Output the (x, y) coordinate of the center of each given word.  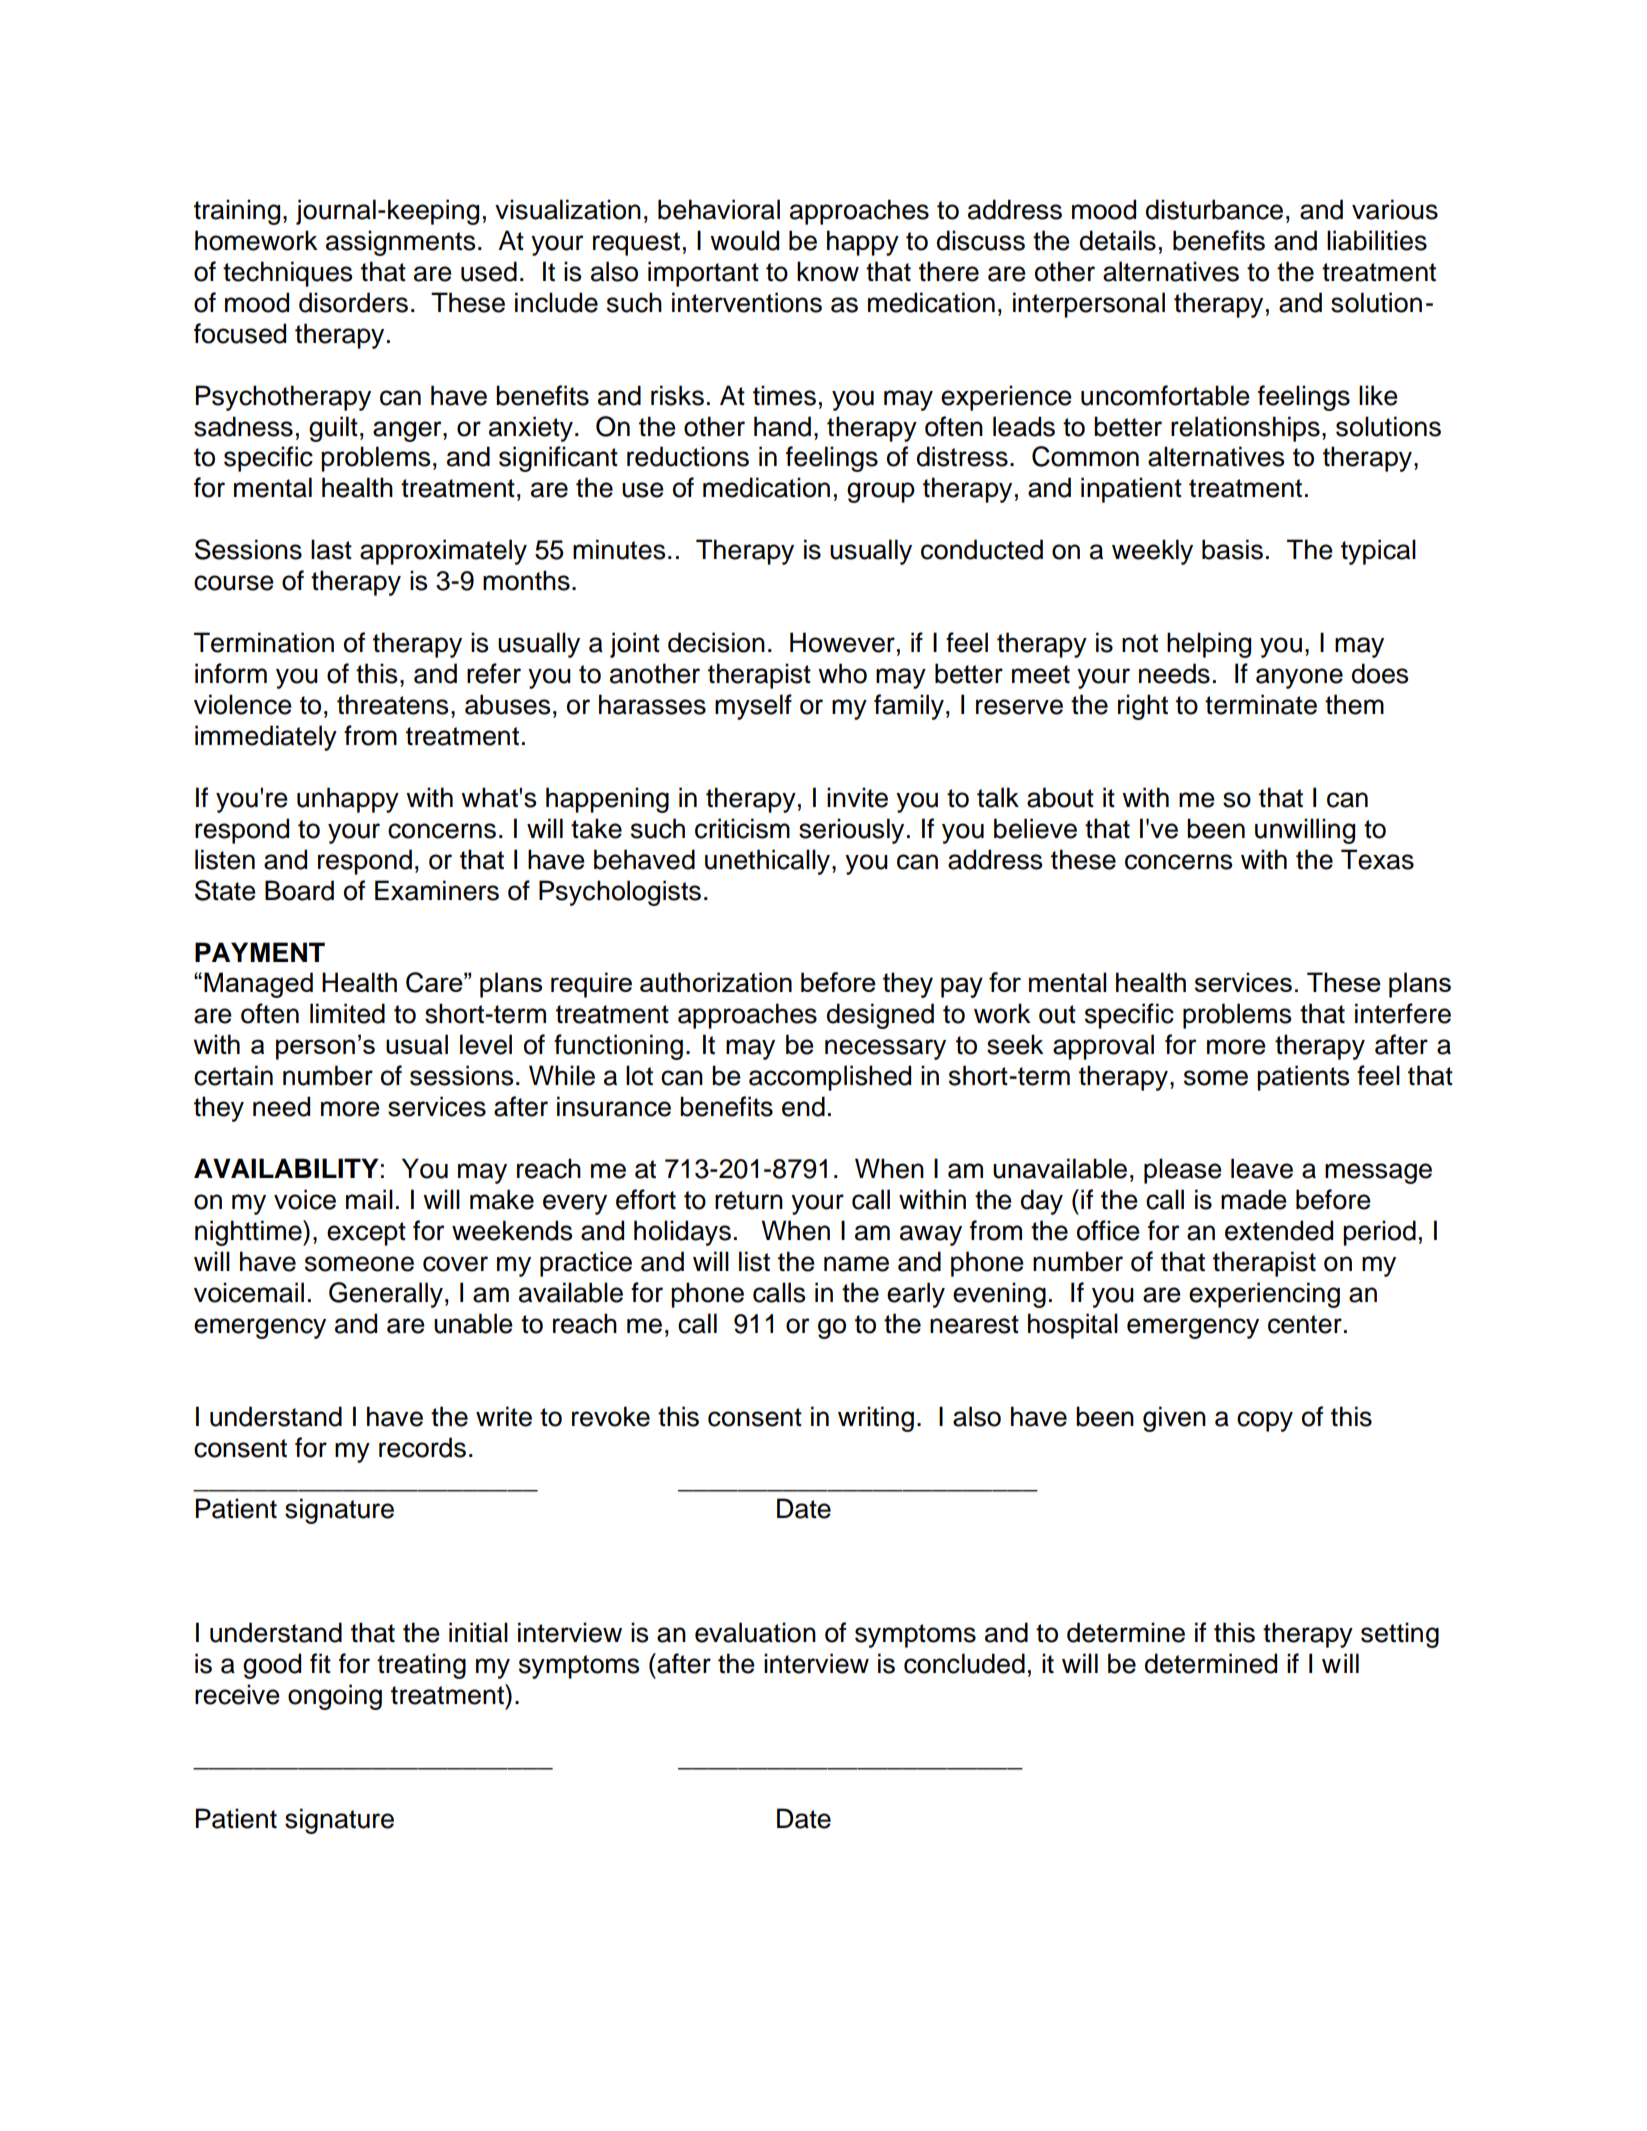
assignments (400, 243)
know (828, 271)
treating (421, 1666)
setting (1400, 1635)
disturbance (1214, 209)
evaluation (755, 1632)
